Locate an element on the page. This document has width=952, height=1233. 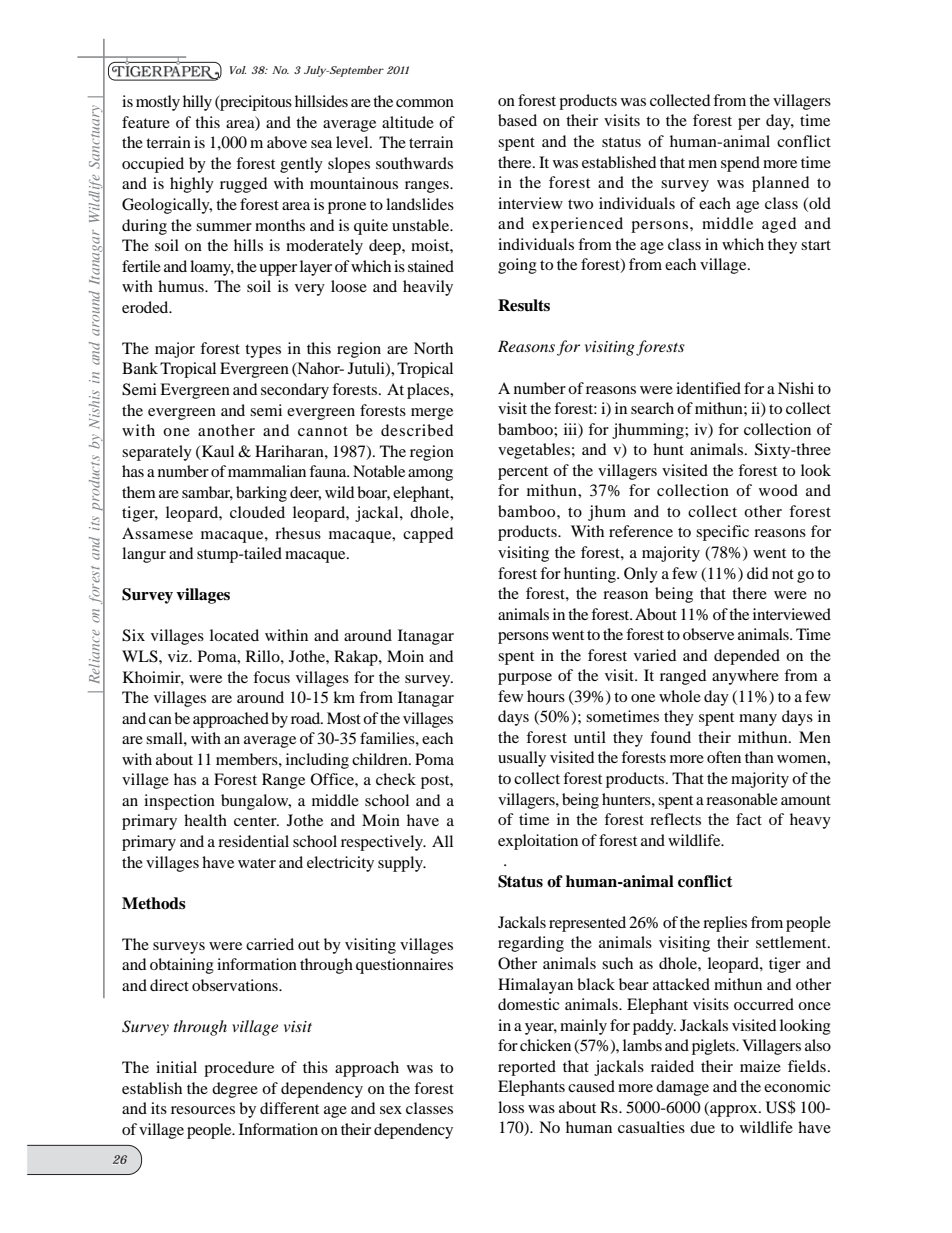
spend is located at coordinates (740, 164).
